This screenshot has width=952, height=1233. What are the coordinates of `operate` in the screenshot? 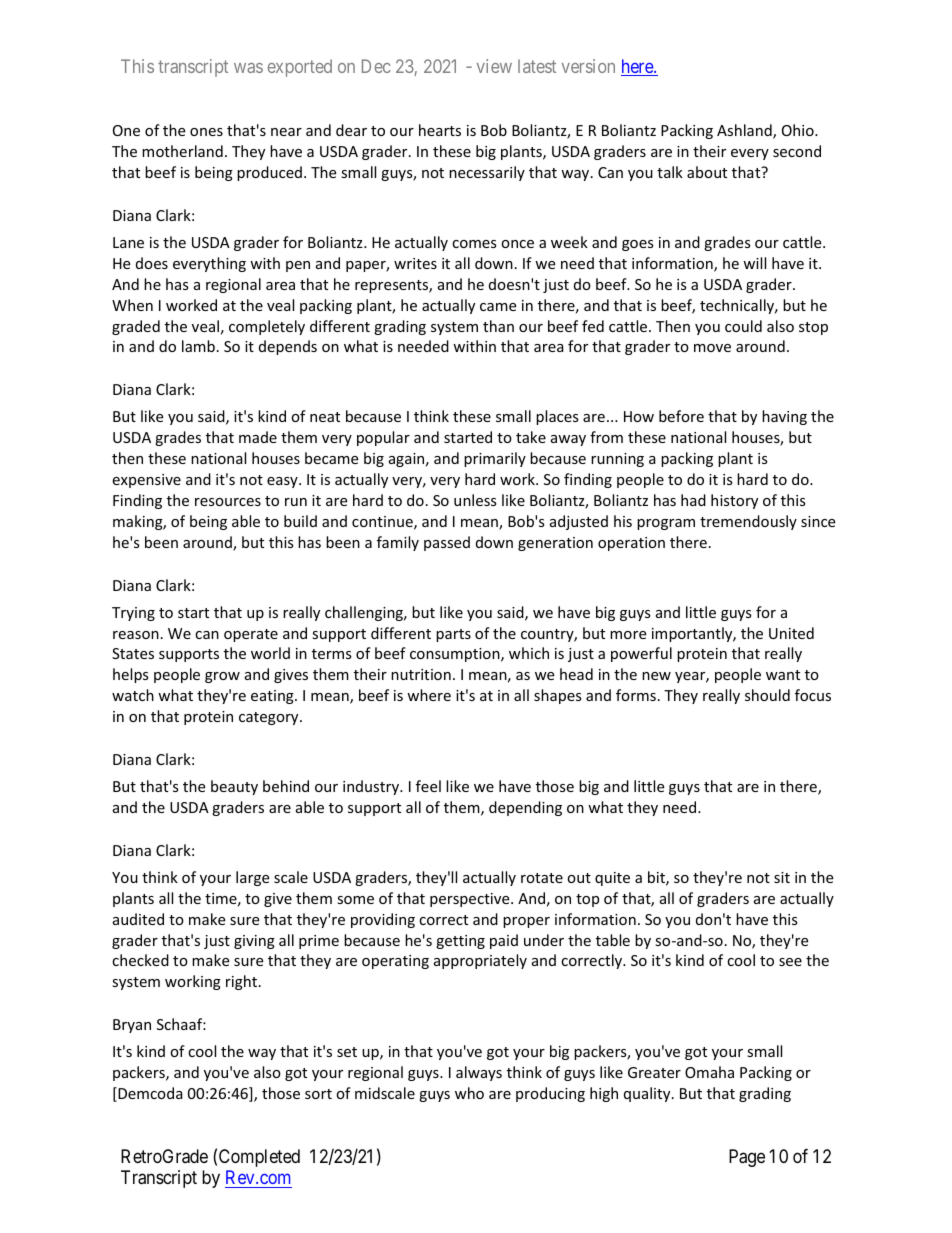 It's located at (251, 635).
